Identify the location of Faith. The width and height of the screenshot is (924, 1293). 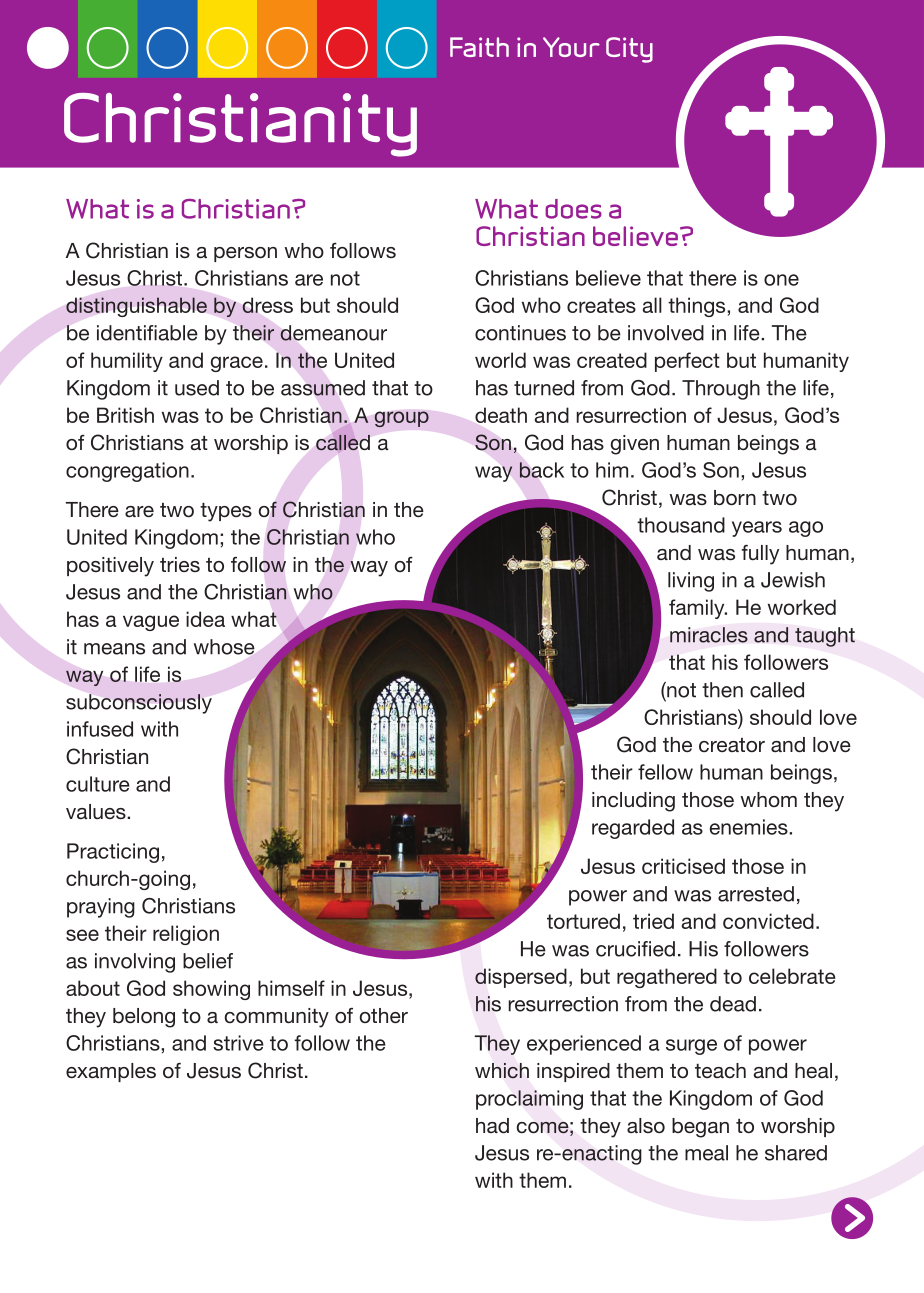
(479, 47).
